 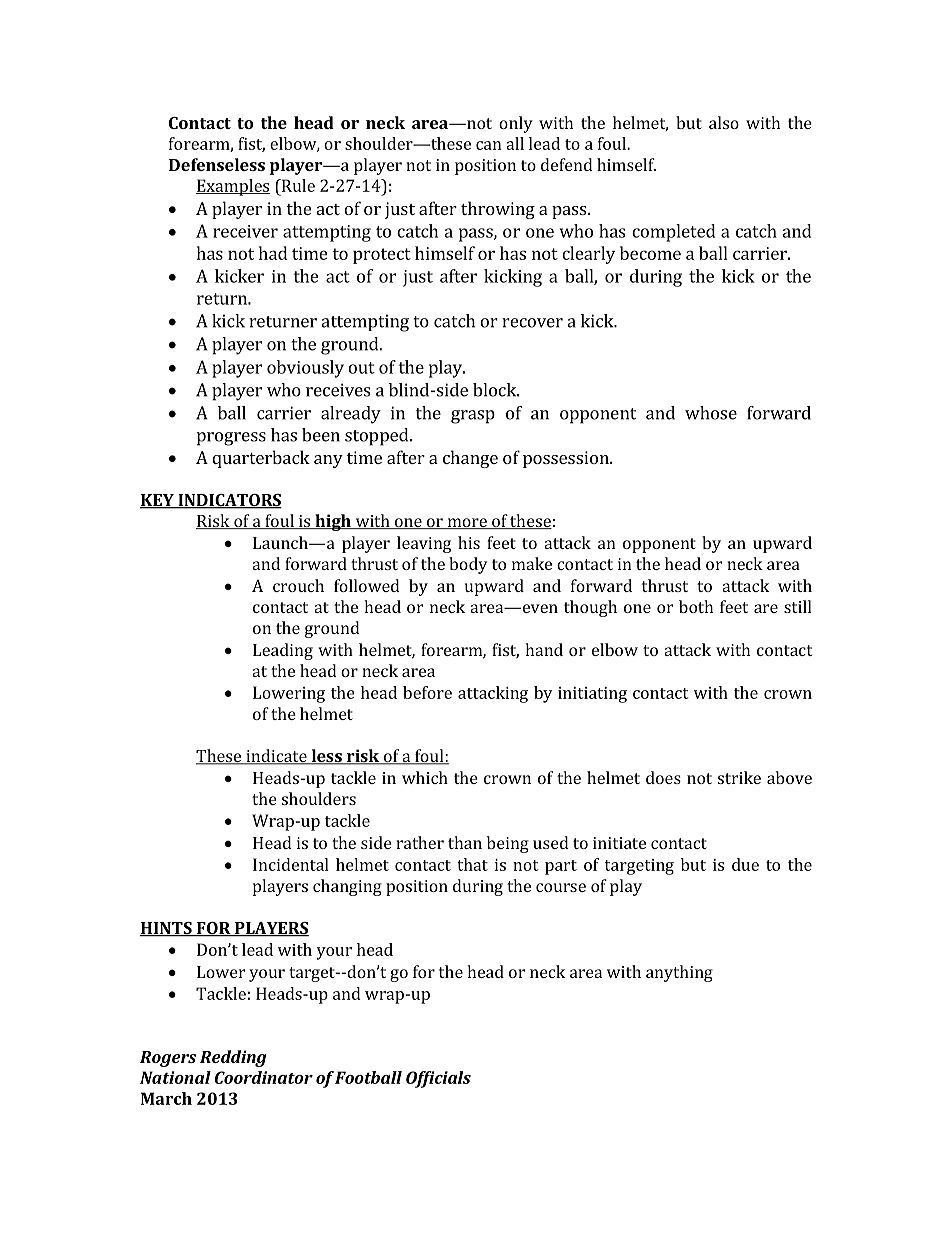 What do you see at coordinates (468, 565) in the document?
I see `body` at bounding box center [468, 565].
